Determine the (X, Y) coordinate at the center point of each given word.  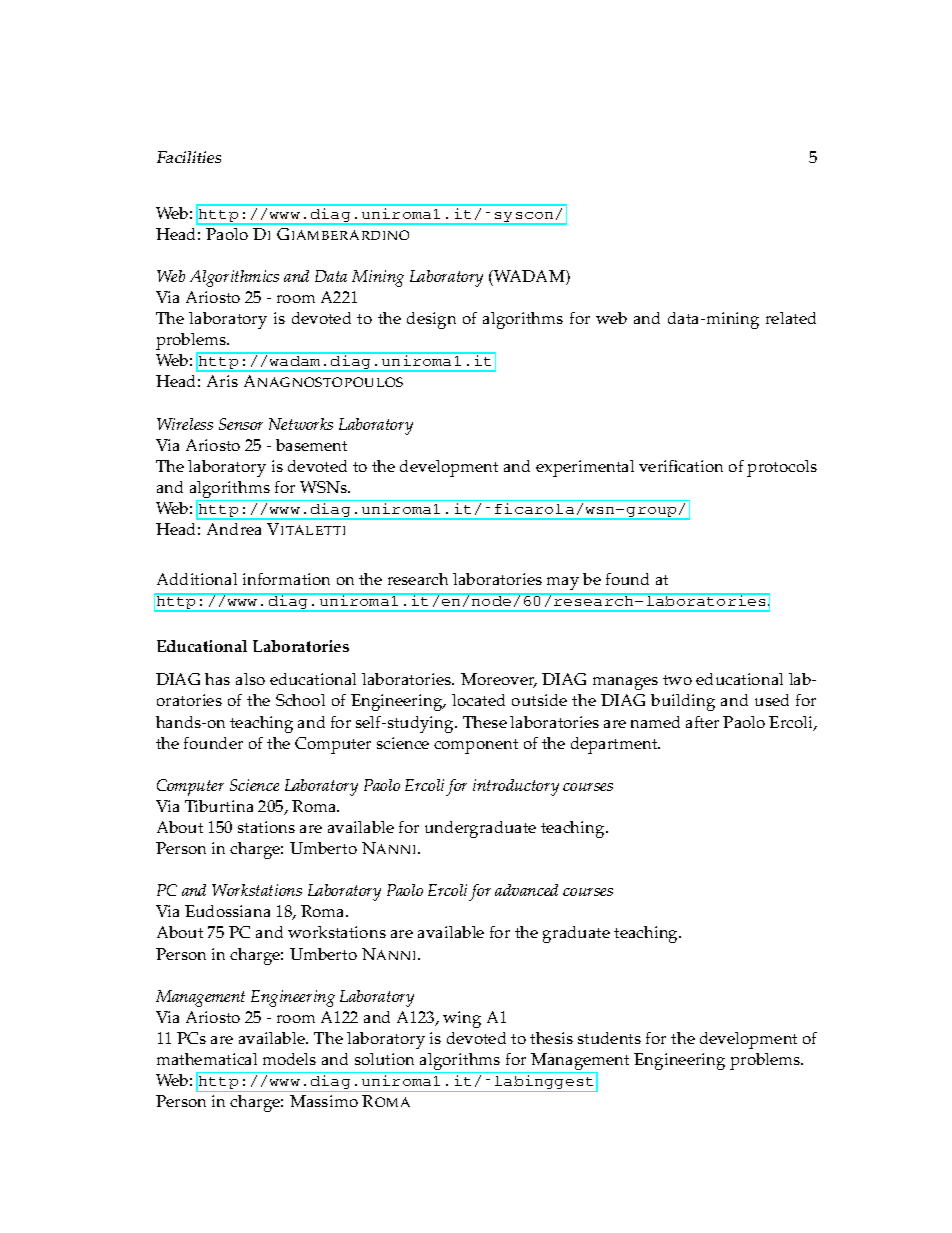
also (250, 679)
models (289, 1059)
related (791, 318)
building (683, 702)
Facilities (189, 157)
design (431, 320)
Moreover (499, 680)
